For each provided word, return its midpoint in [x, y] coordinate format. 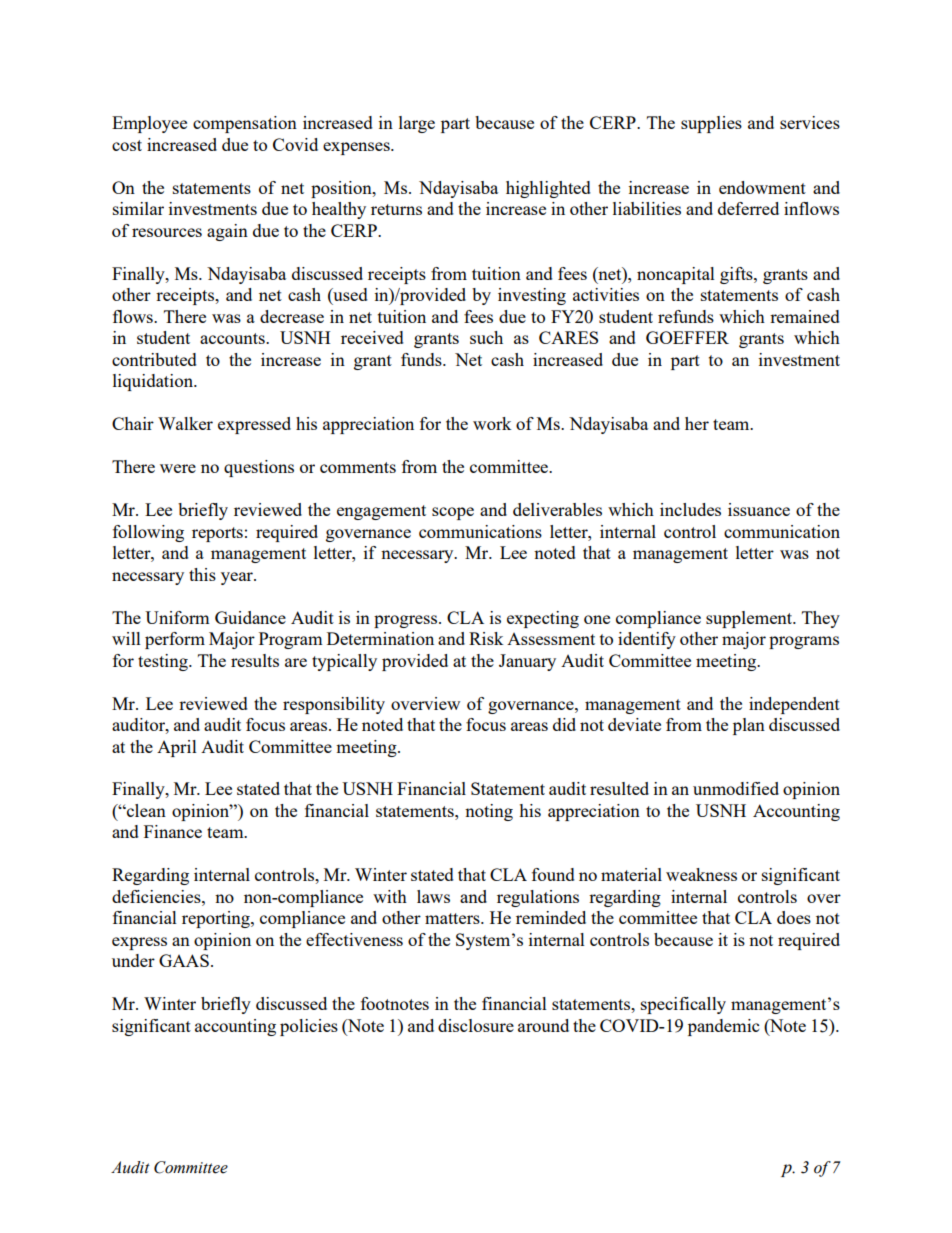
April [177, 748]
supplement [750, 619]
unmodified [736, 788]
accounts [233, 338]
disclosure [476, 1025]
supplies [711, 124]
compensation [245, 124]
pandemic [723, 1027]
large [417, 124]
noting [489, 812]
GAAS [184, 960]
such [486, 337]
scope [453, 513]
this [202, 574]
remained [805, 316]
